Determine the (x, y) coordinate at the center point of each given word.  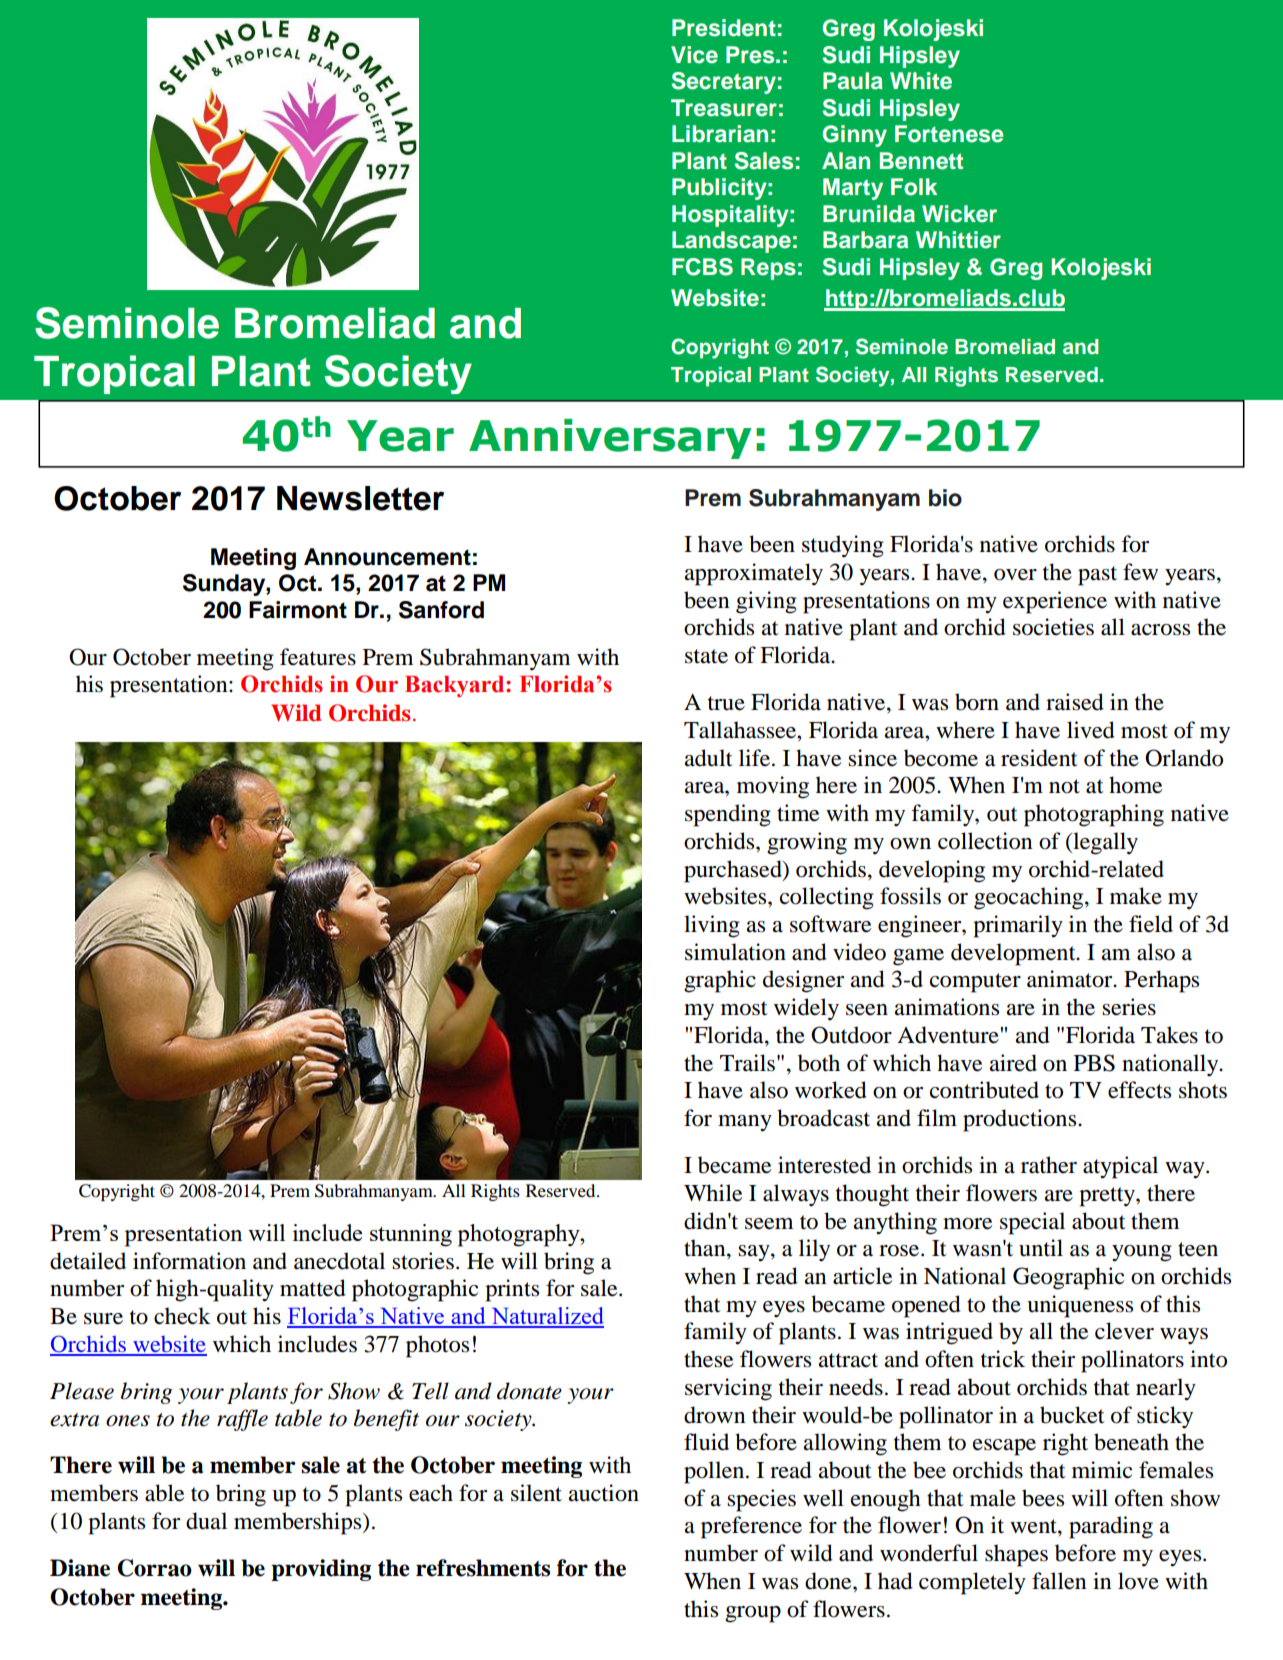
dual (206, 1521)
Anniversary (610, 439)
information (189, 1261)
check (182, 1316)
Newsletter (360, 498)
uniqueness (1080, 1306)
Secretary (723, 83)
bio (945, 498)
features (318, 657)
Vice (694, 55)
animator (1071, 979)
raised (1075, 702)
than (706, 1249)
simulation (735, 952)
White (921, 81)
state (706, 656)
